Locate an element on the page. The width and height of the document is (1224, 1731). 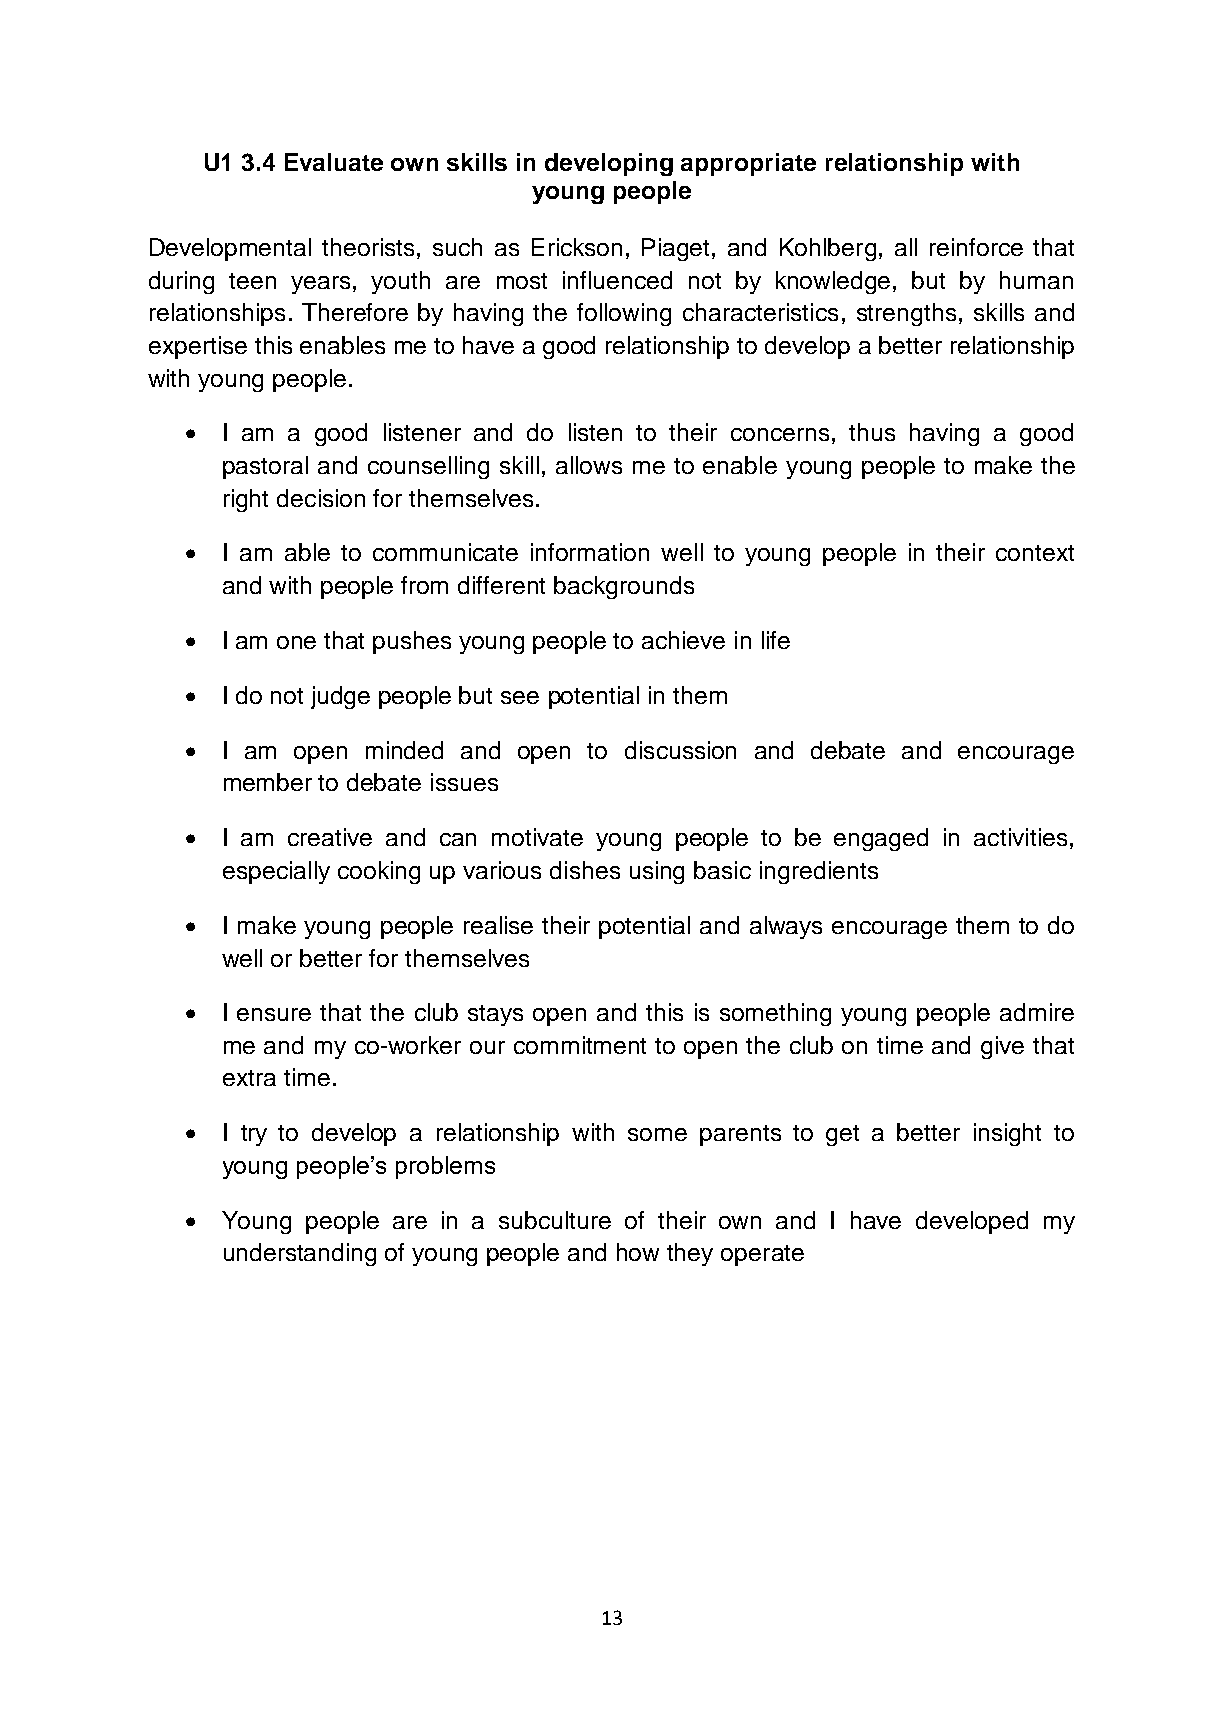
how is located at coordinates (638, 1252).
